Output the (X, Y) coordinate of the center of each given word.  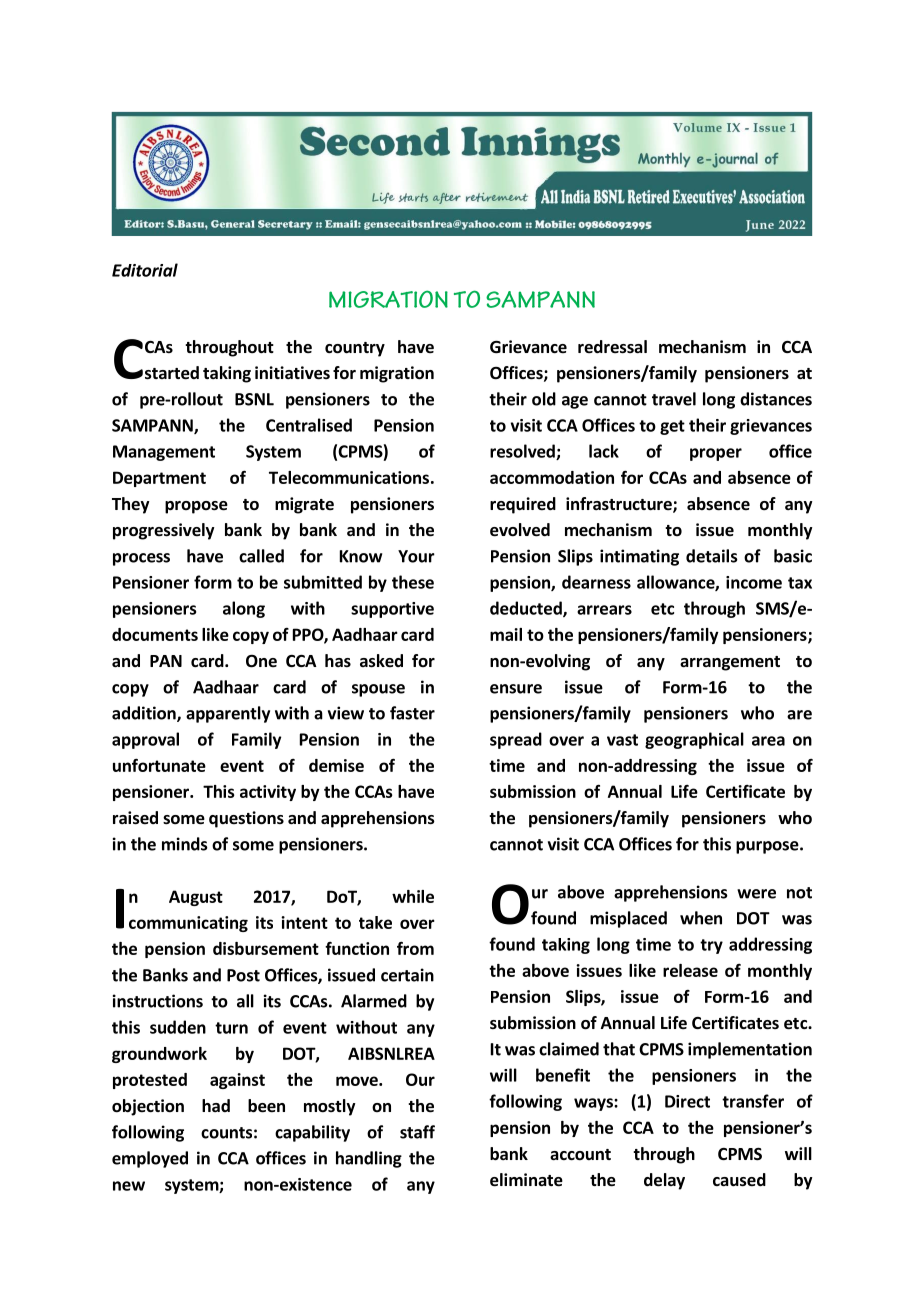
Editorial (145, 270)
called (261, 556)
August (196, 898)
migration (397, 374)
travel (674, 399)
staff (417, 1132)
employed (150, 1159)
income (754, 582)
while (413, 896)
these (413, 582)
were (756, 894)
